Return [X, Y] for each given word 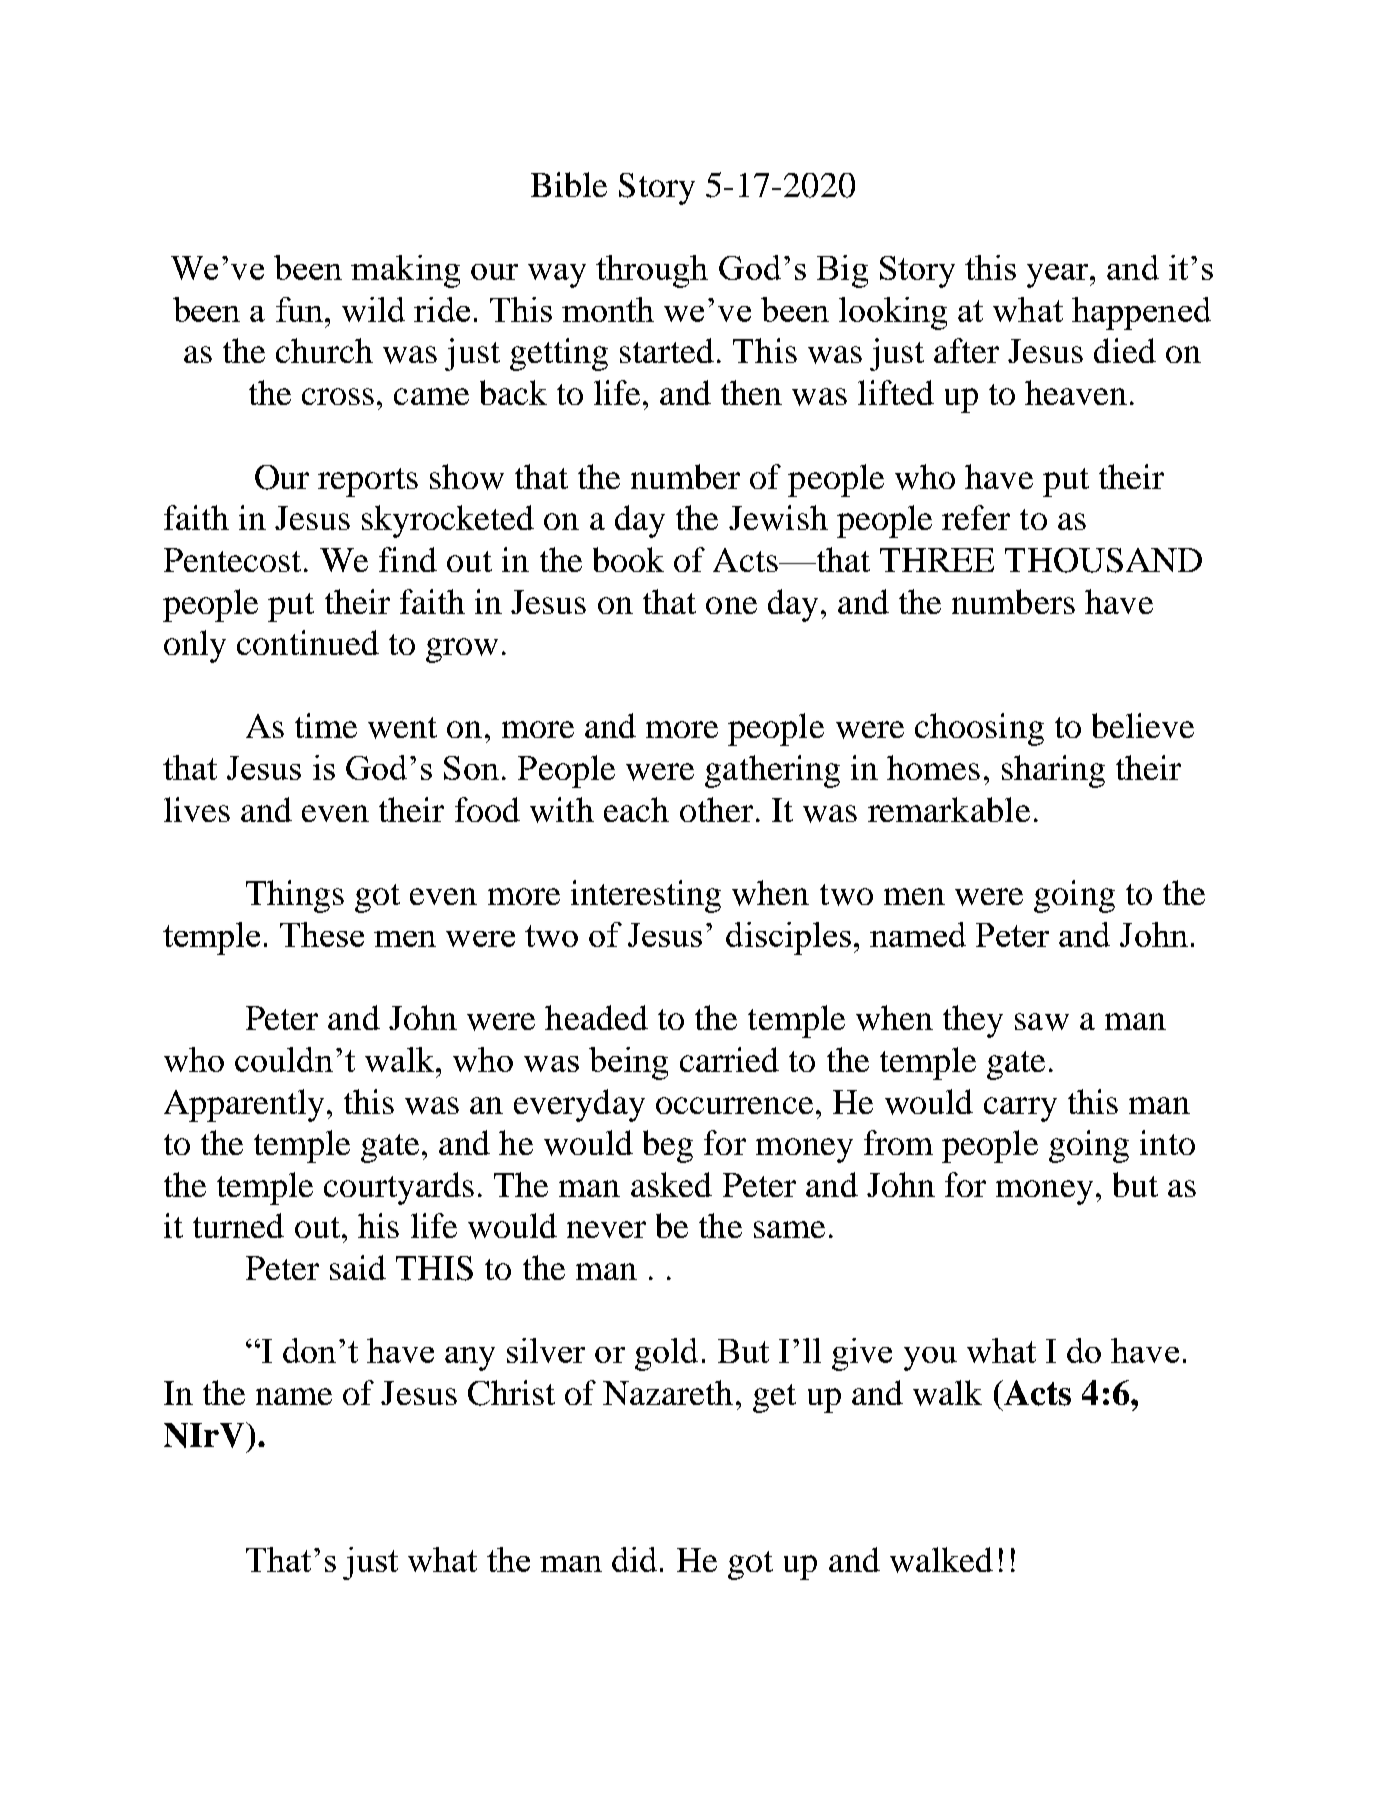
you [930, 1359]
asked [671, 1184]
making [405, 271]
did [634, 1559]
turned [238, 1225]
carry [1020, 1109]
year [1059, 276]
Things [295, 896]
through [652, 271]
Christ [511, 1393]
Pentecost [232, 560]
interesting [646, 896]
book [628, 559]
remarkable [949, 809]
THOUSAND [1103, 560]
